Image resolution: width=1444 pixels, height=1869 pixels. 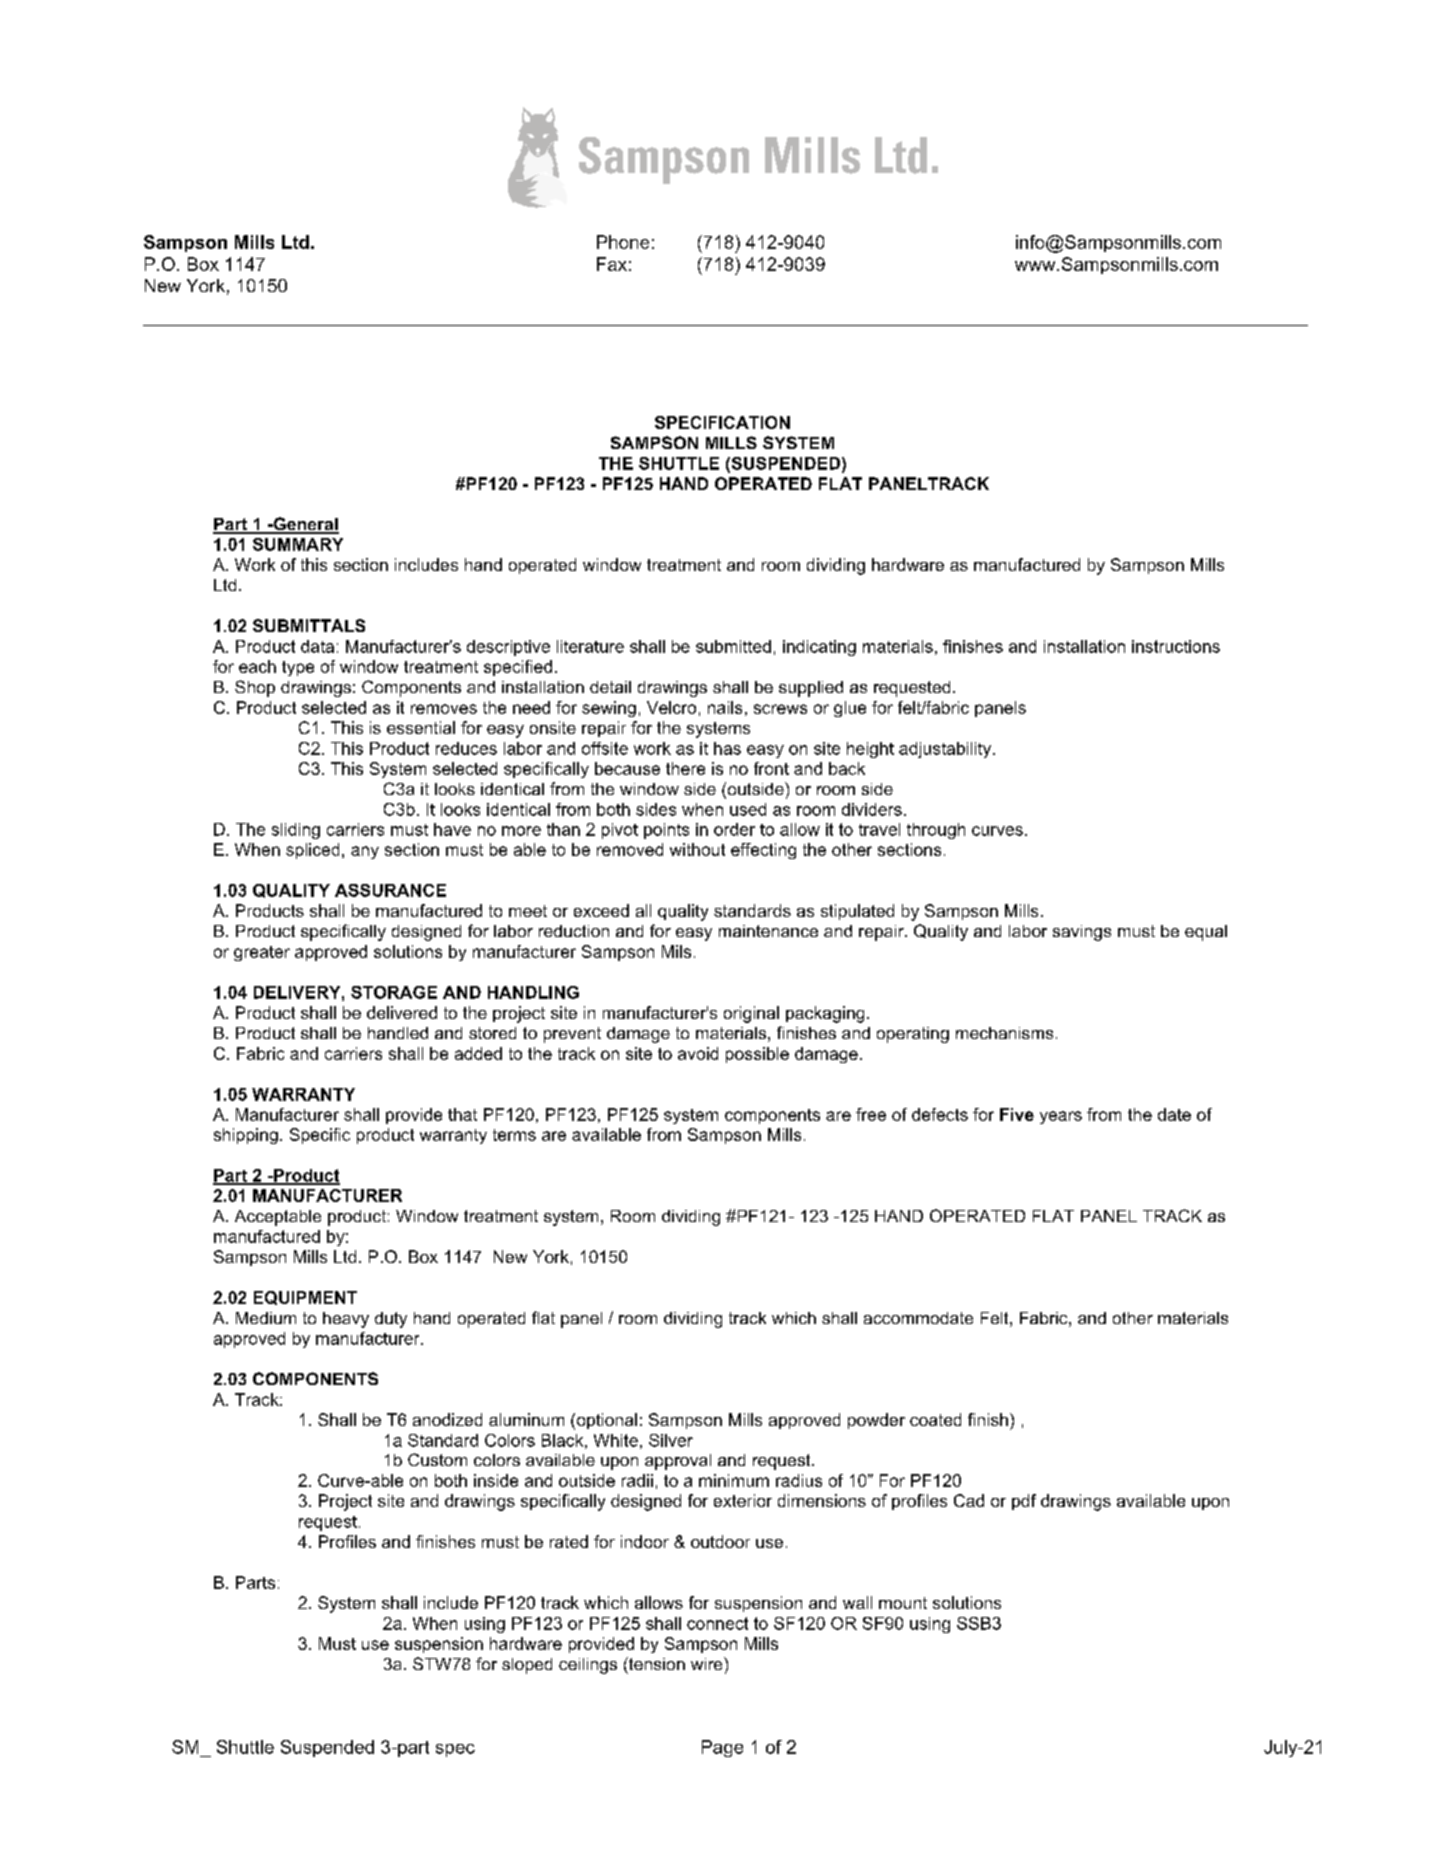 What do you see at coordinates (697, 849) in the screenshot?
I see `without` at bounding box center [697, 849].
